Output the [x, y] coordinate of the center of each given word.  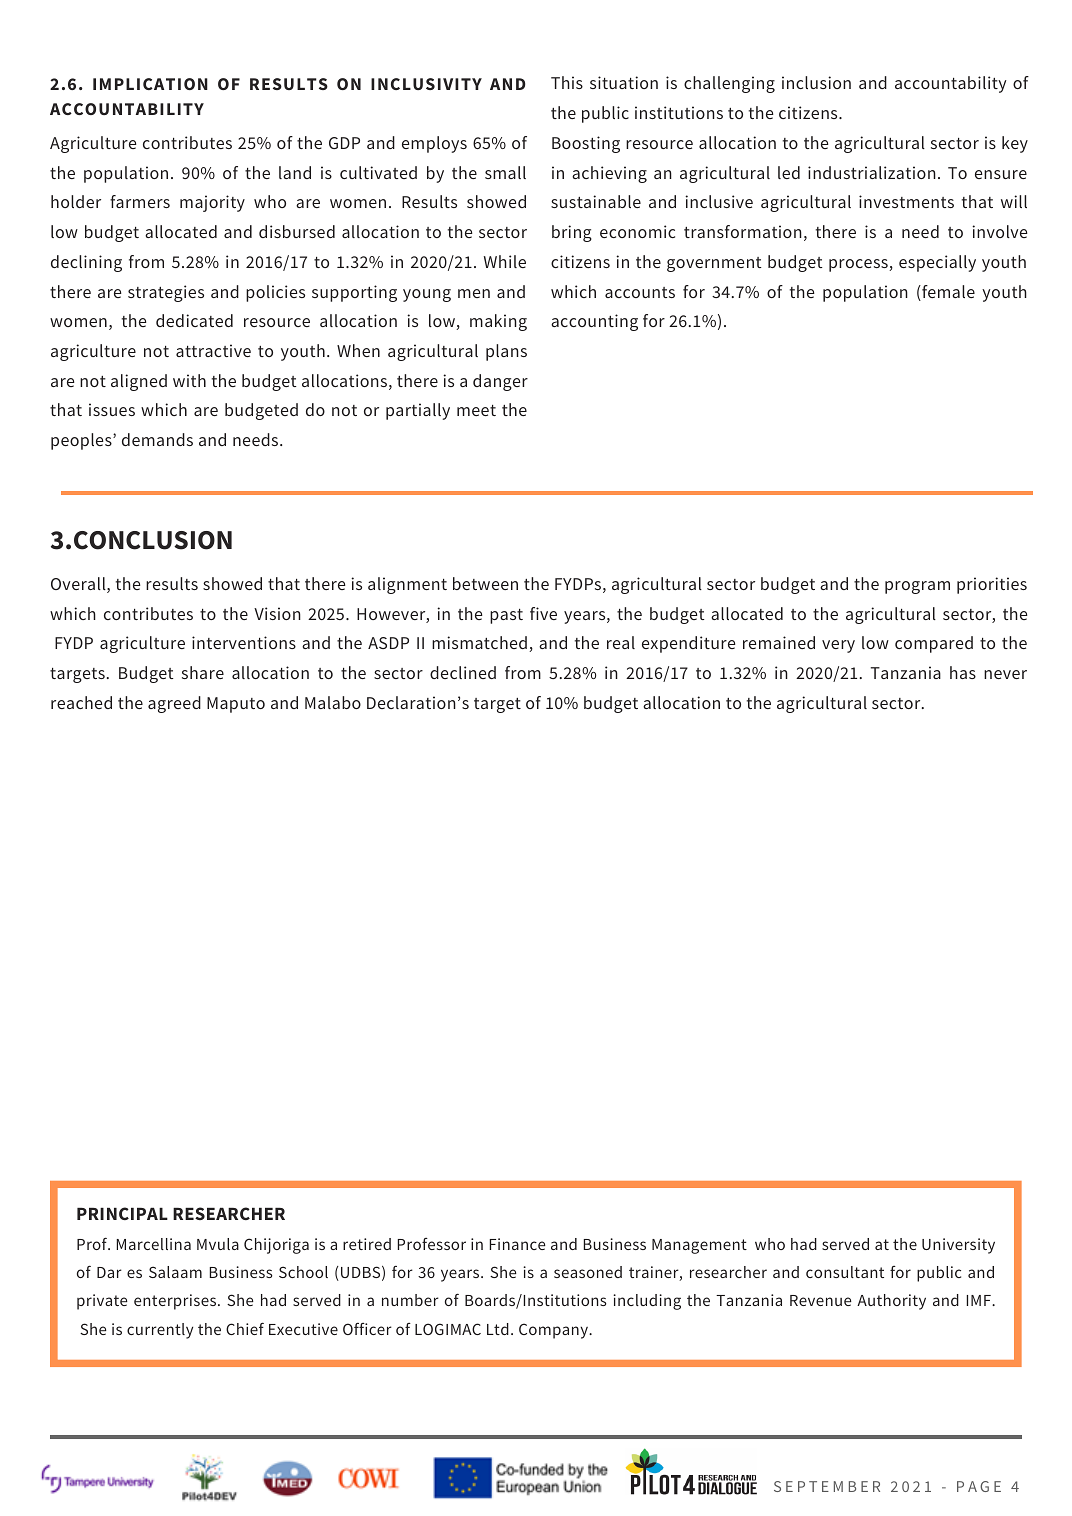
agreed [174, 704]
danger [500, 382]
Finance [518, 1244]
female [947, 293]
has [963, 672]
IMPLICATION [150, 84]
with [189, 380]
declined [463, 672]
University [958, 1246]
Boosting [586, 144]
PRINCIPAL [122, 1213]
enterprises [176, 1302]
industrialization [872, 172]
